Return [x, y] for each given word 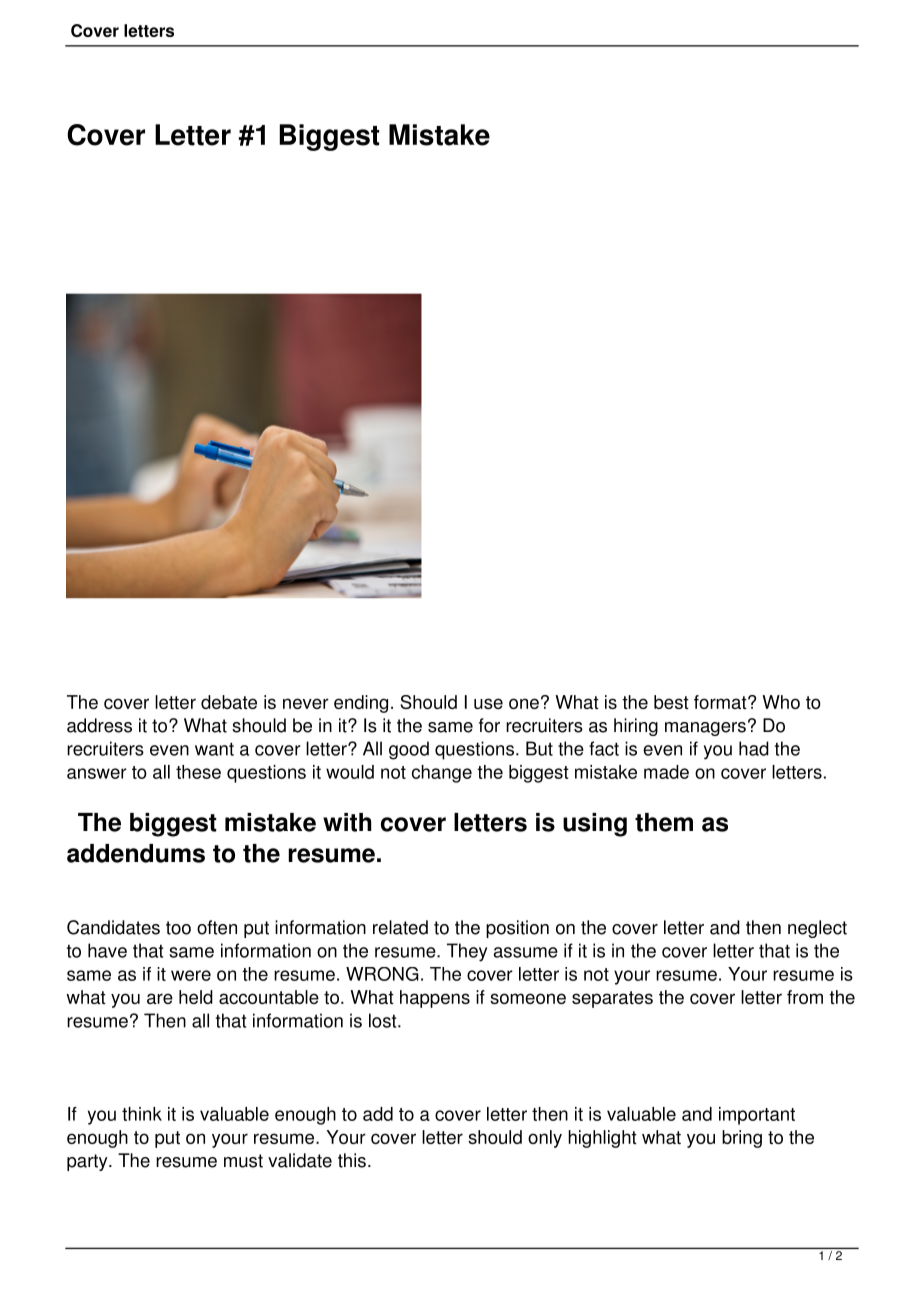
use [488, 703]
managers [705, 729]
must [243, 1161]
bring [742, 1139]
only [545, 1139]
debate [229, 702]
